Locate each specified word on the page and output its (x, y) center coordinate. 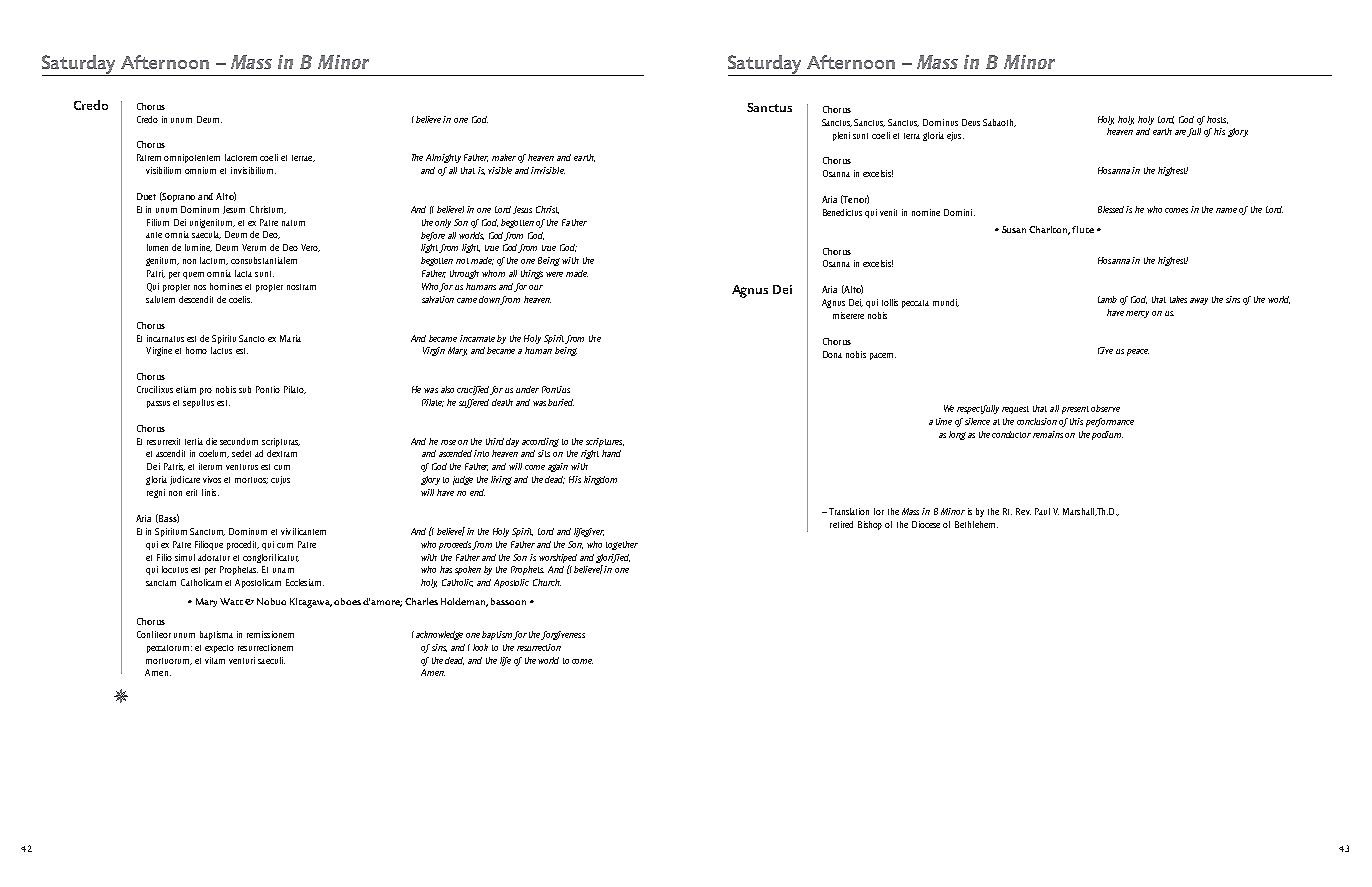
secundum (239, 441)
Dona (832, 354)
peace (1138, 352)
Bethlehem (976, 524)
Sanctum (207, 532)
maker (504, 157)
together (622, 545)
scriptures (605, 442)
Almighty (443, 158)
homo (196, 350)
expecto (219, 649)
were (554, 274)
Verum (254, 247)
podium (1107, 435)
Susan (1014, 229)
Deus (971, 122)
